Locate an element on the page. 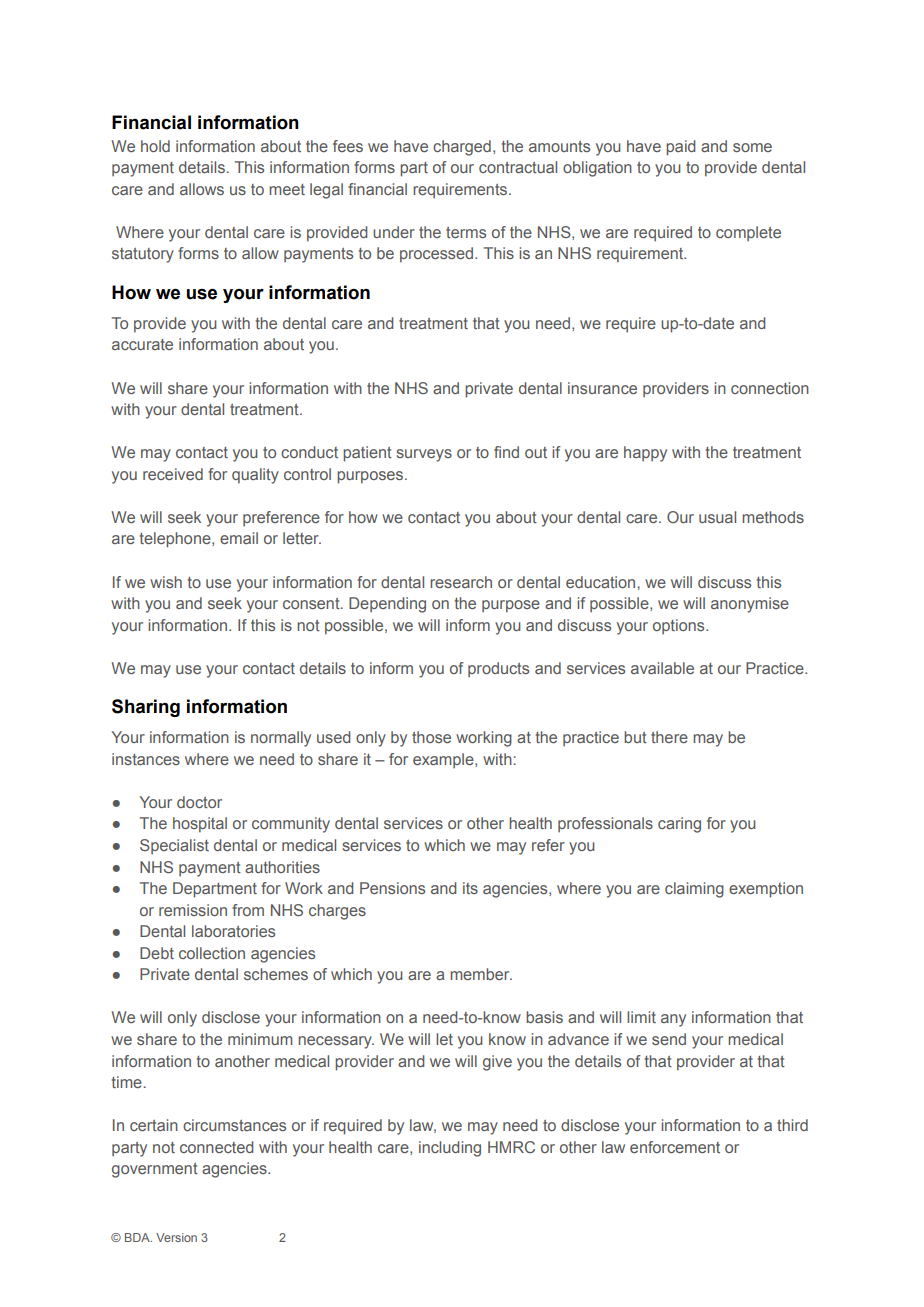  including is located at coordinates (450, 1149).
